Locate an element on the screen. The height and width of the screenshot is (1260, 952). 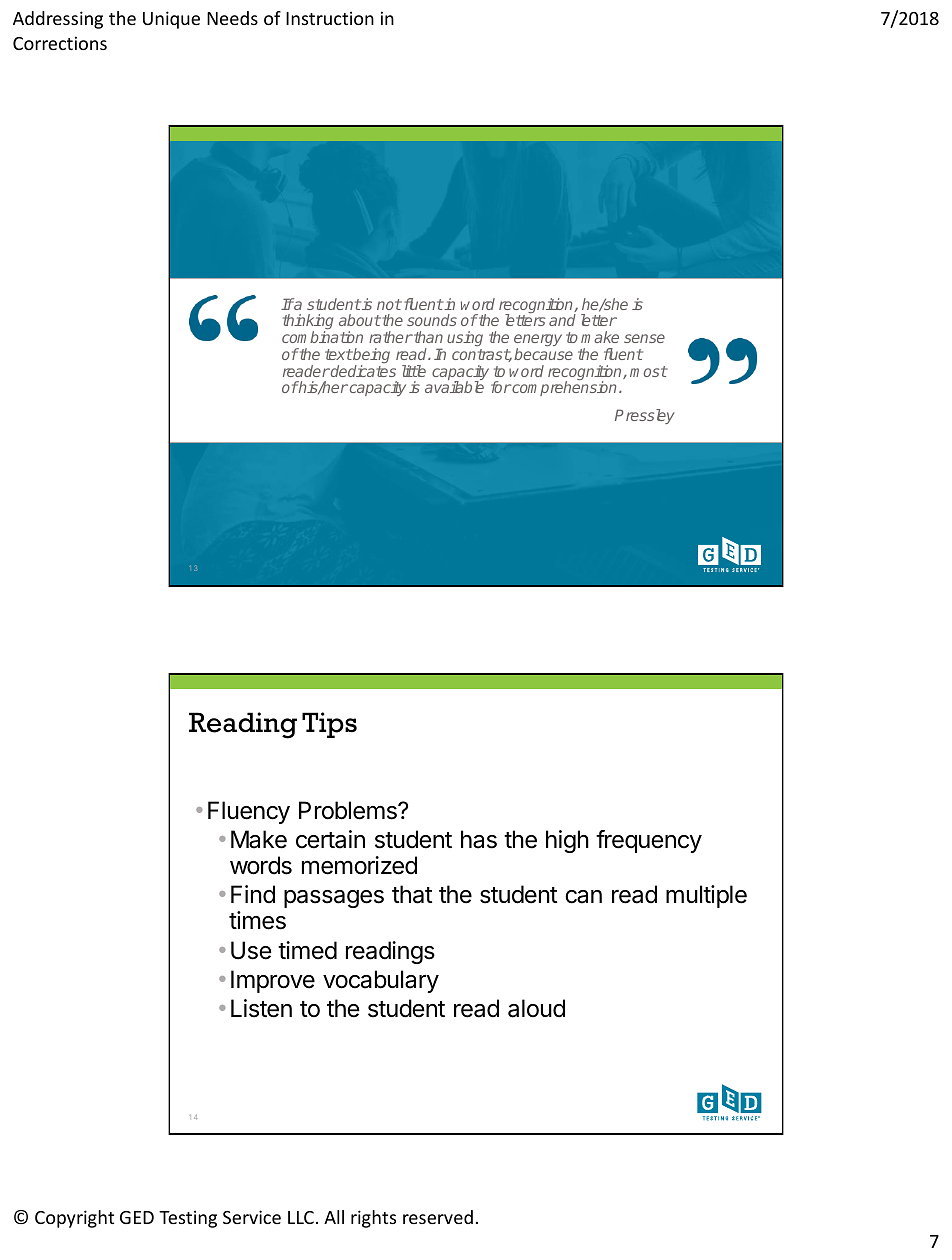
and is located at coordinates (562, 320).
